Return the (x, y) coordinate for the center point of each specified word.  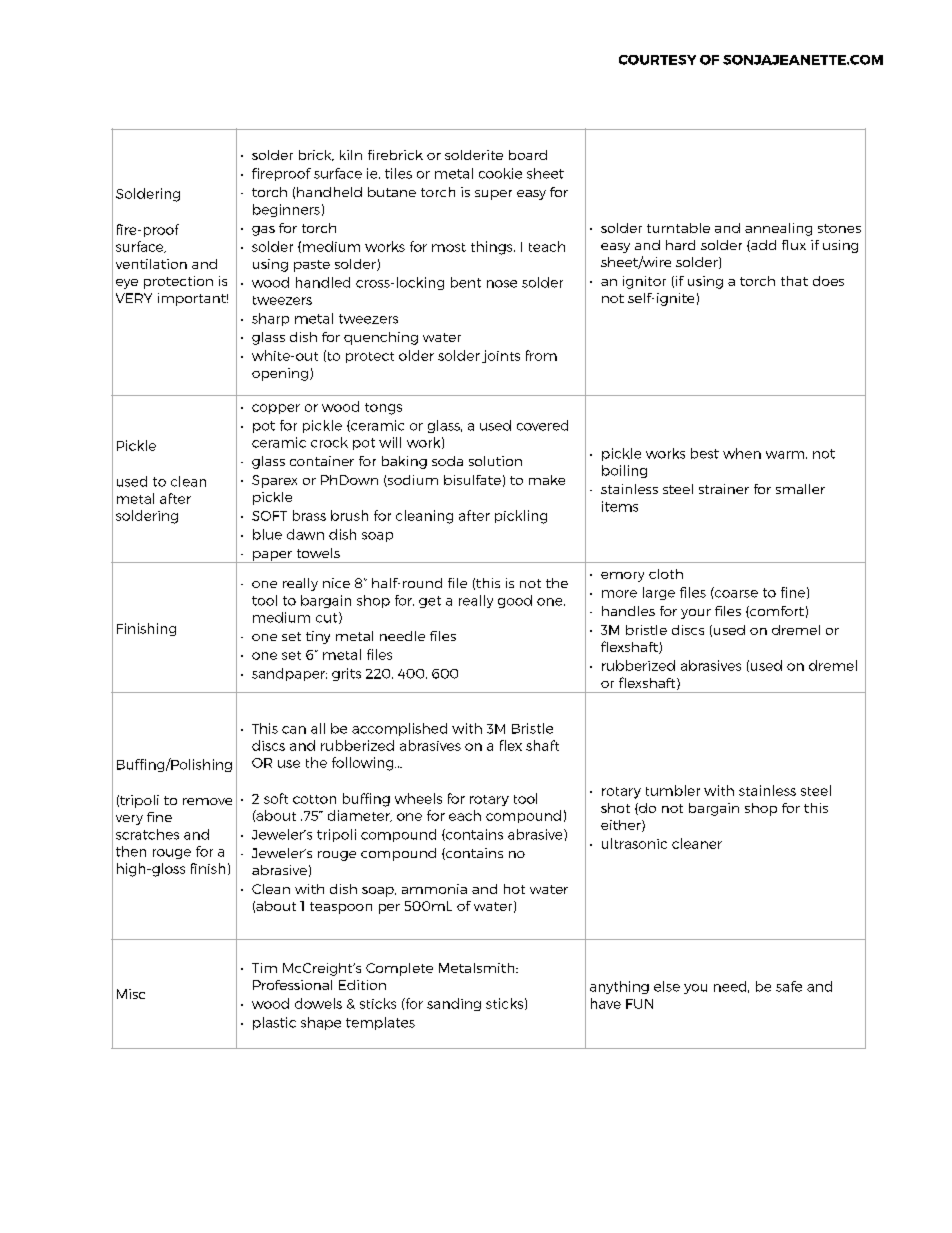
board (528, 155)
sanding (454, 1004)
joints (501, 356)
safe (789, 986)
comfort (776, 612)
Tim (264, 968)
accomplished (399, 729)
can (294, 730)
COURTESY (657, 60)
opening (280, 374)
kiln (351, 155)
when (742, 453)
